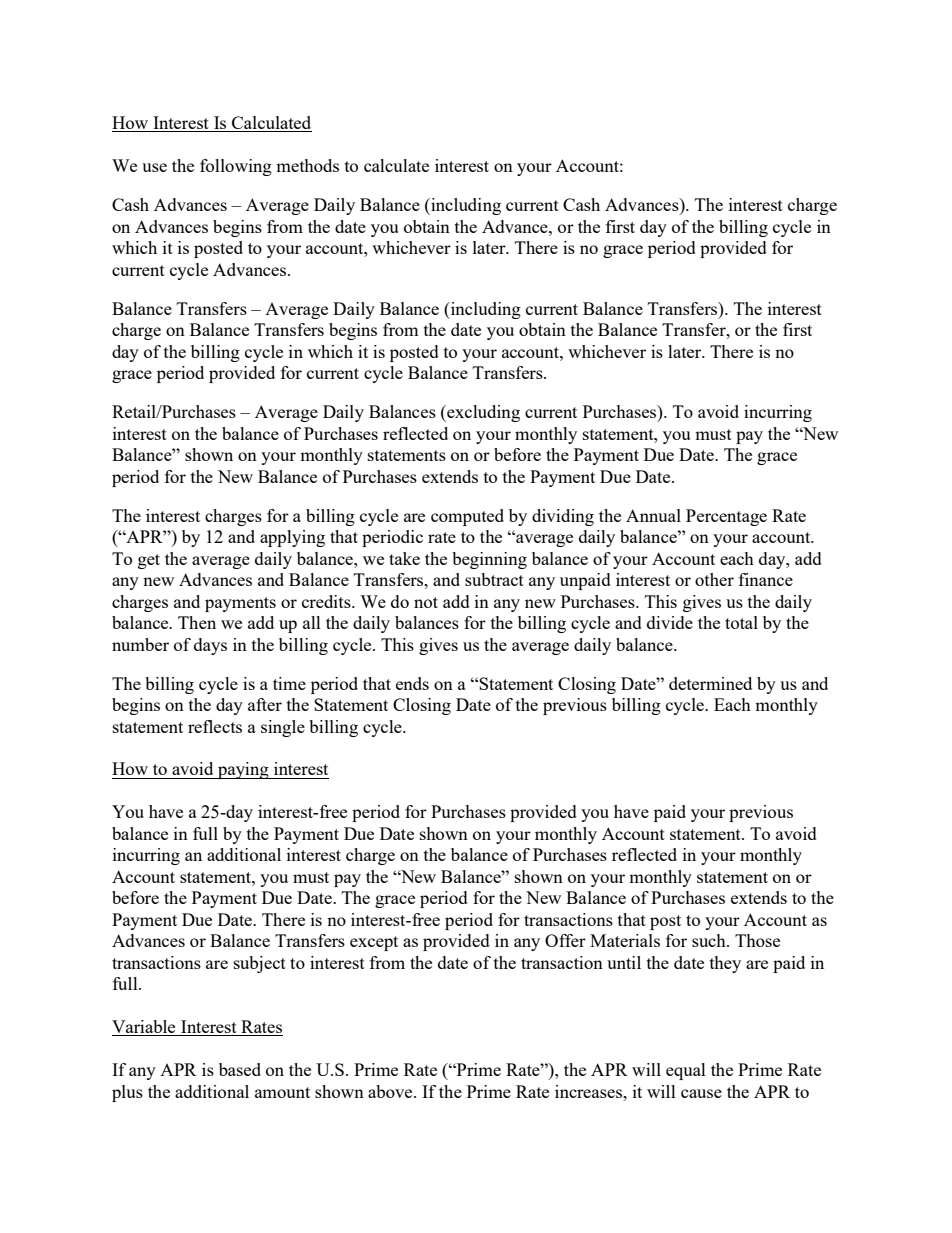 This image has height=1233, width=952. I want to click on Then, so click(197, 622).
